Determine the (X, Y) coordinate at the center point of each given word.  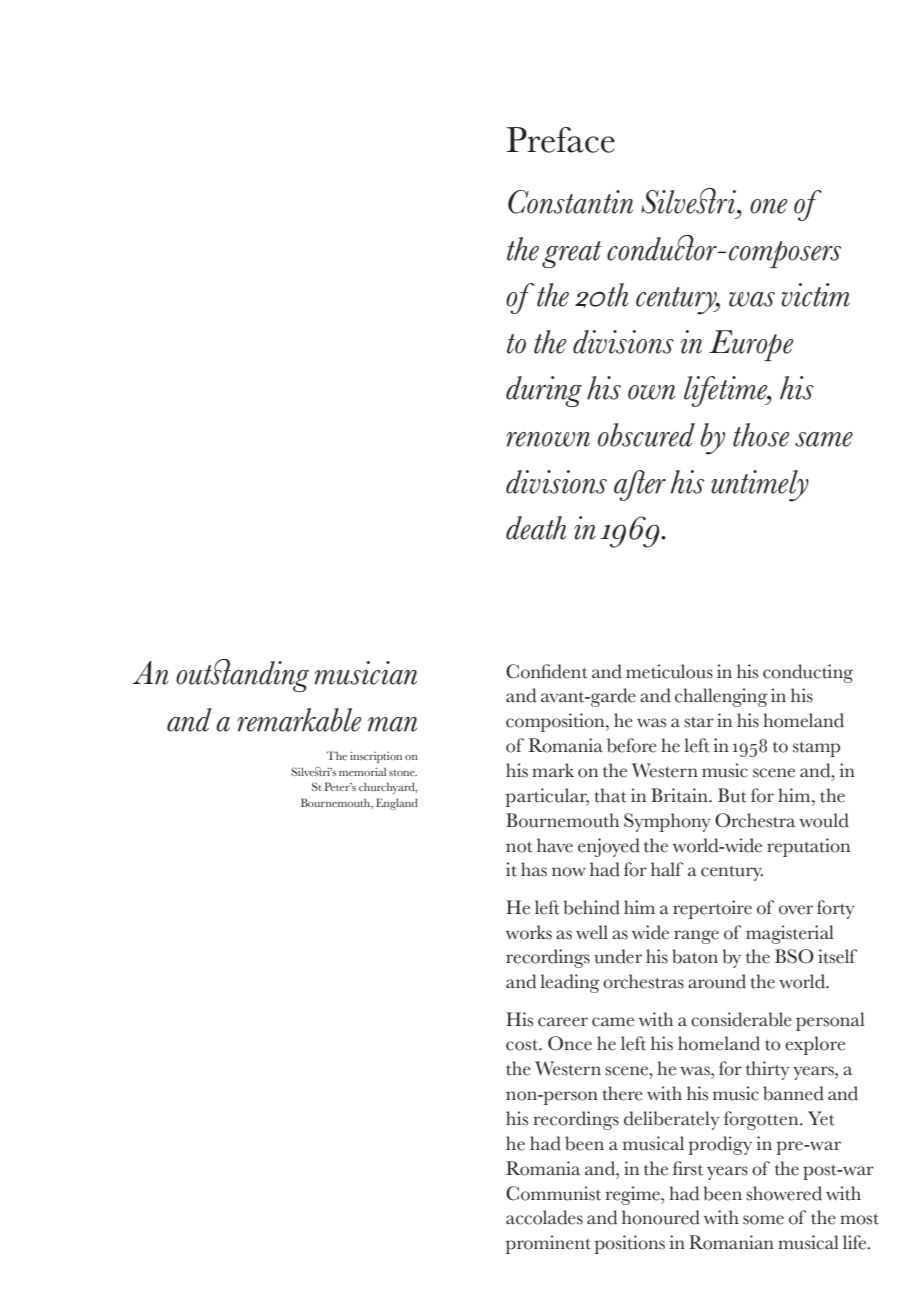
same (824, 439)
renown (548, 439)
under (618, 956)
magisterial (790, 934)
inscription (376, 757)
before (632, 745)
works (529, 932)
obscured (646, 435)
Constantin (570, 202)
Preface (561, 140)
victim (816, 295)
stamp (816, 749)
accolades (544, 1217)
